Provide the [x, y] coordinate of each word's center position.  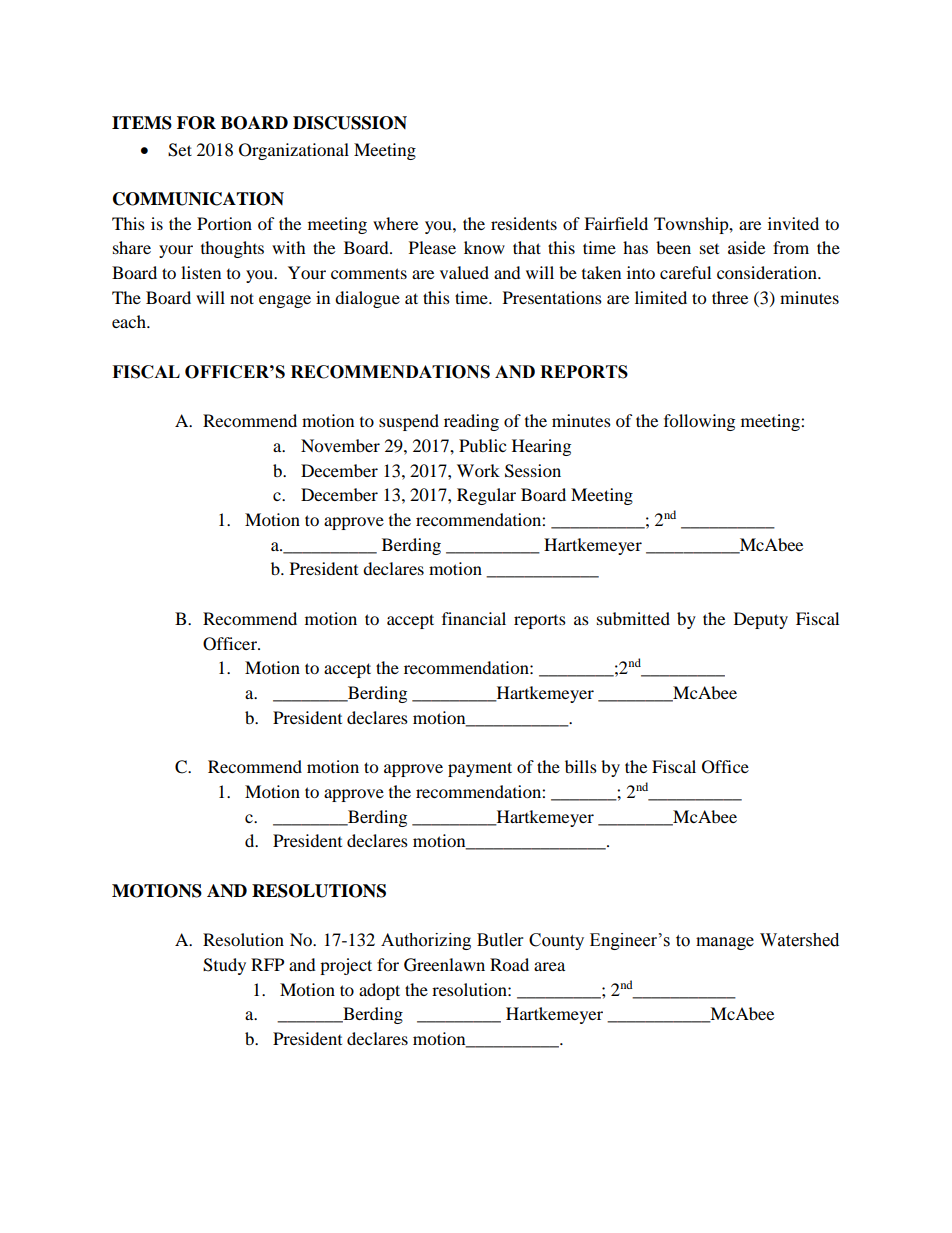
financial [474, 618]
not [242, 298]
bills [581, 766]
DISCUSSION [350, 123]
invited [793, 223]
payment [480, 769]
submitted [633, 618]
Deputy [761, 620]
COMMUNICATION [198, 199]
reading [471, 422]
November [340, 445]
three [730, 297]
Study [224, 966]
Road [509, 964]
